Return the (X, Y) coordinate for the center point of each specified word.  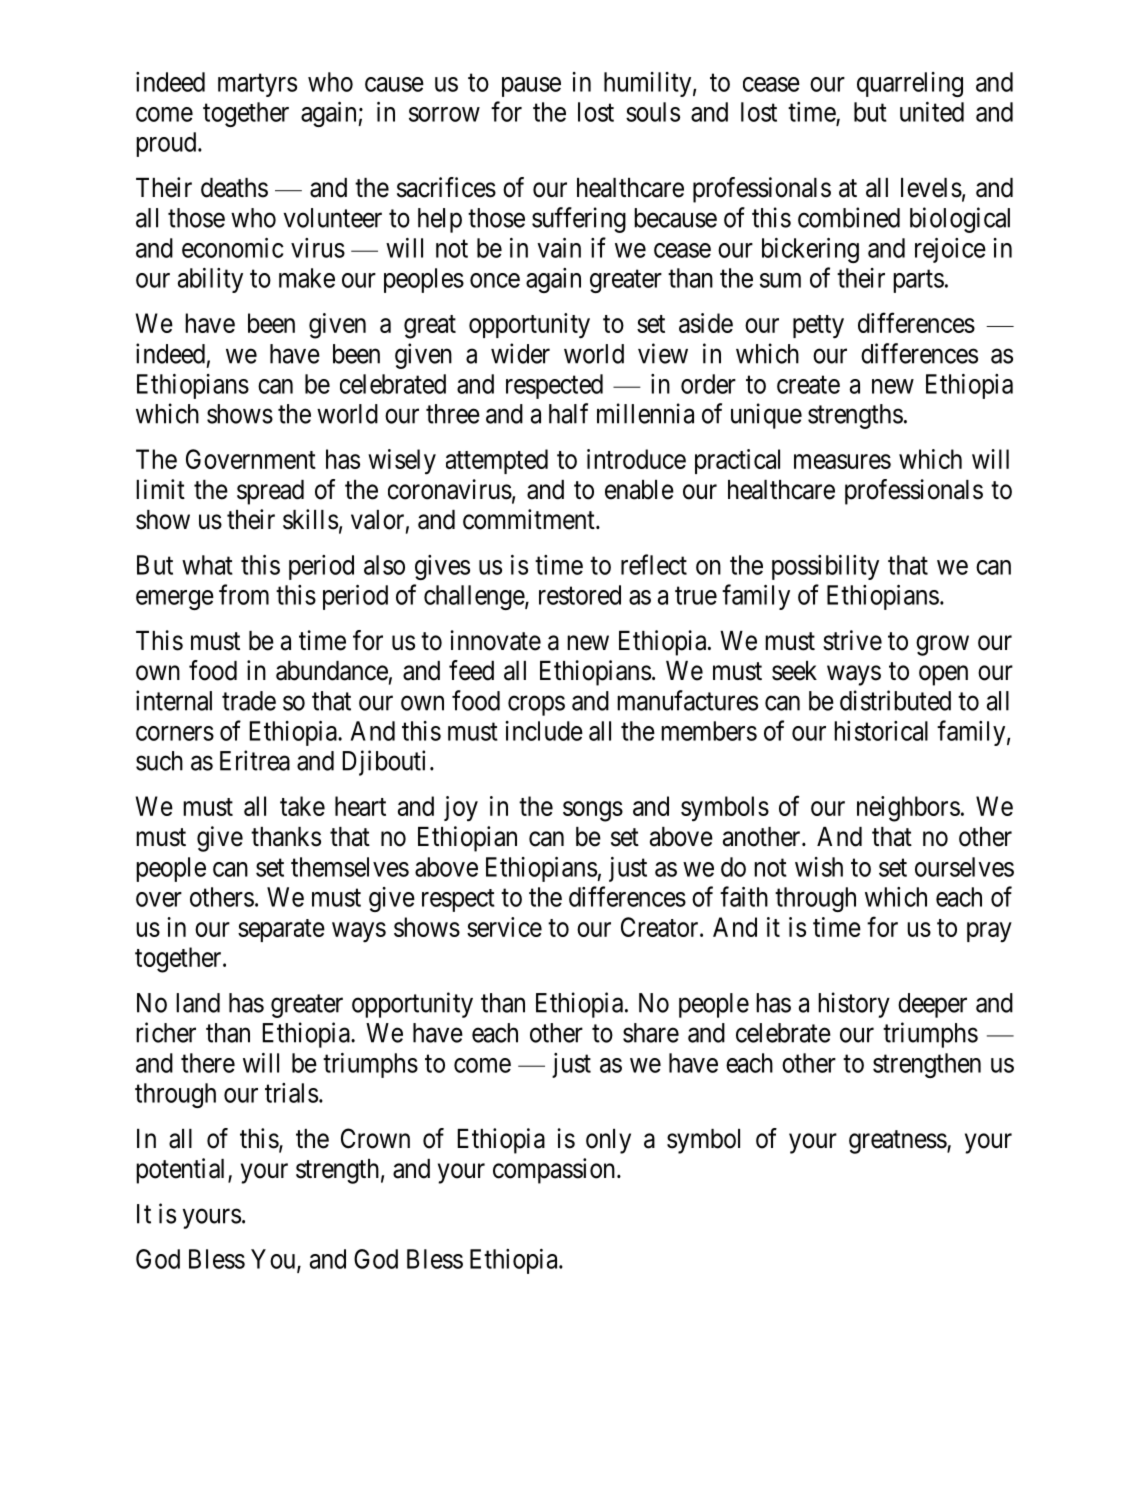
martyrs (257, 85)
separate (281, 930)
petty (818, 327)
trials (291, 1093)
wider (520, 353)
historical (881, 731)
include (544, 731)
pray (989, 932)
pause (531, 87)
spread (270, 492)
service (504, 927)
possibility (825, 567)
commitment (530, 519)
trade (249, 701)
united (932, 112)
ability (210, 280)
